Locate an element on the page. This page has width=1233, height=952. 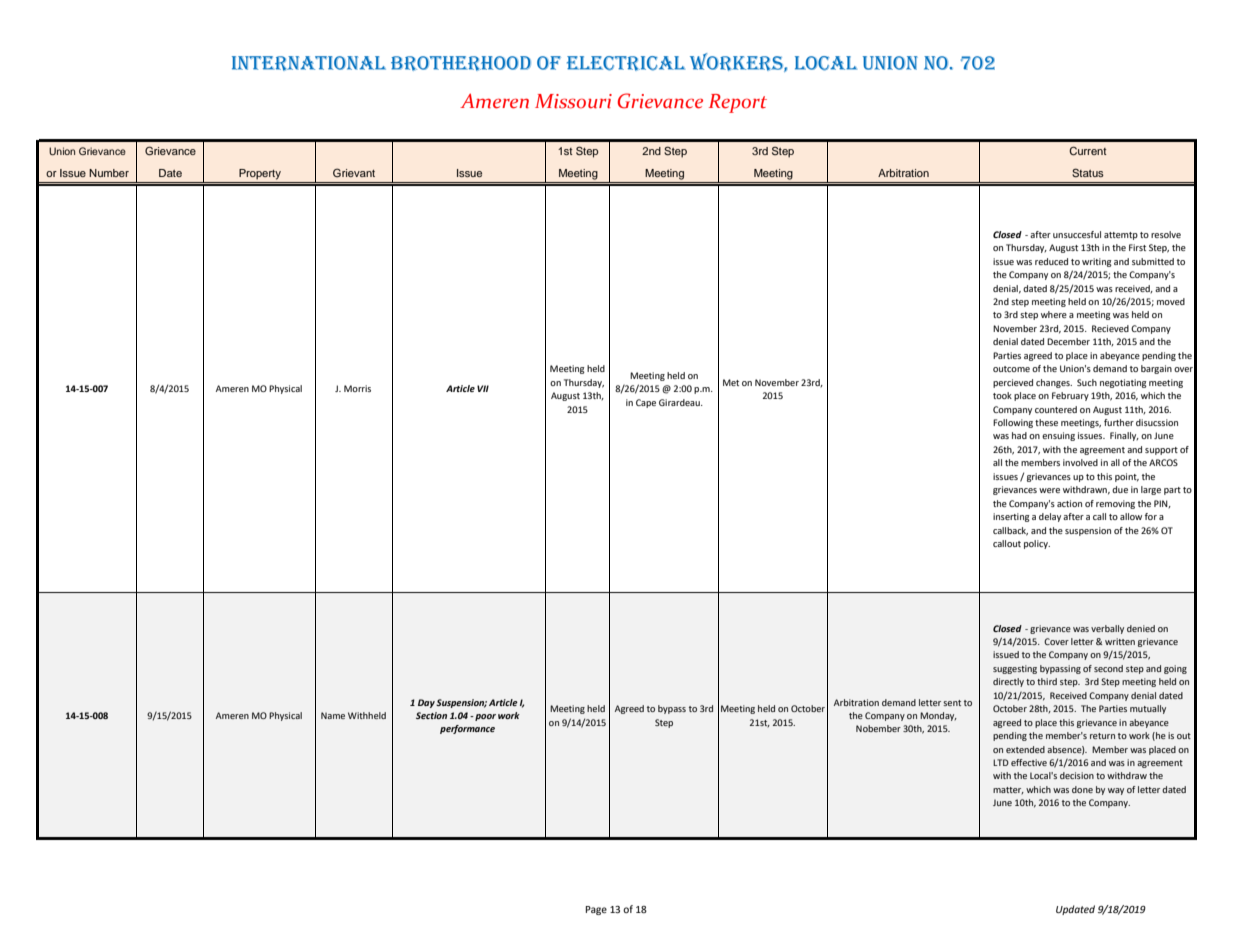
Cape is located at coordinates (646, 403).
